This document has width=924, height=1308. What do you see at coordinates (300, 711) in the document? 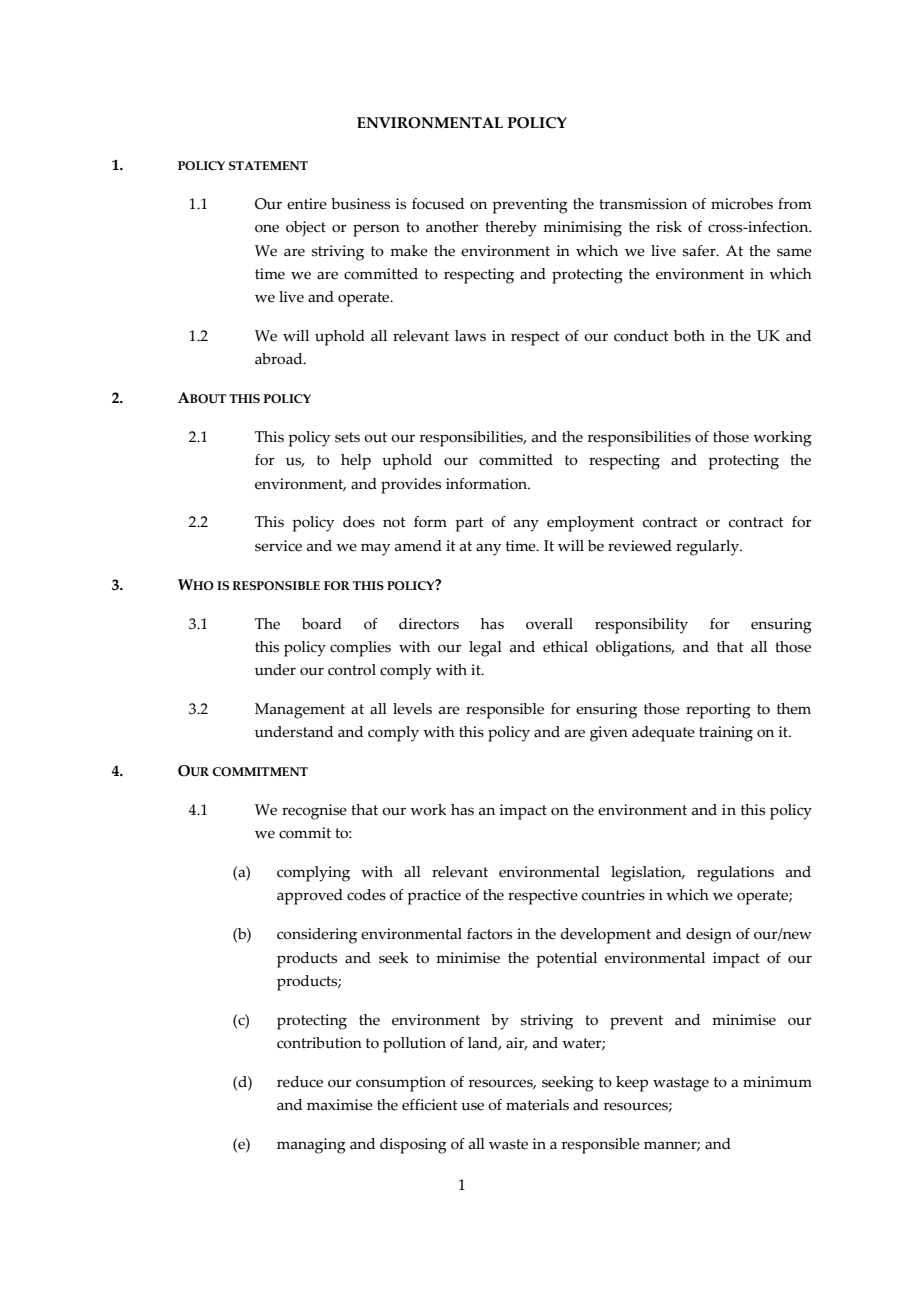
I see `Management` at bounding box center [300, 711].
